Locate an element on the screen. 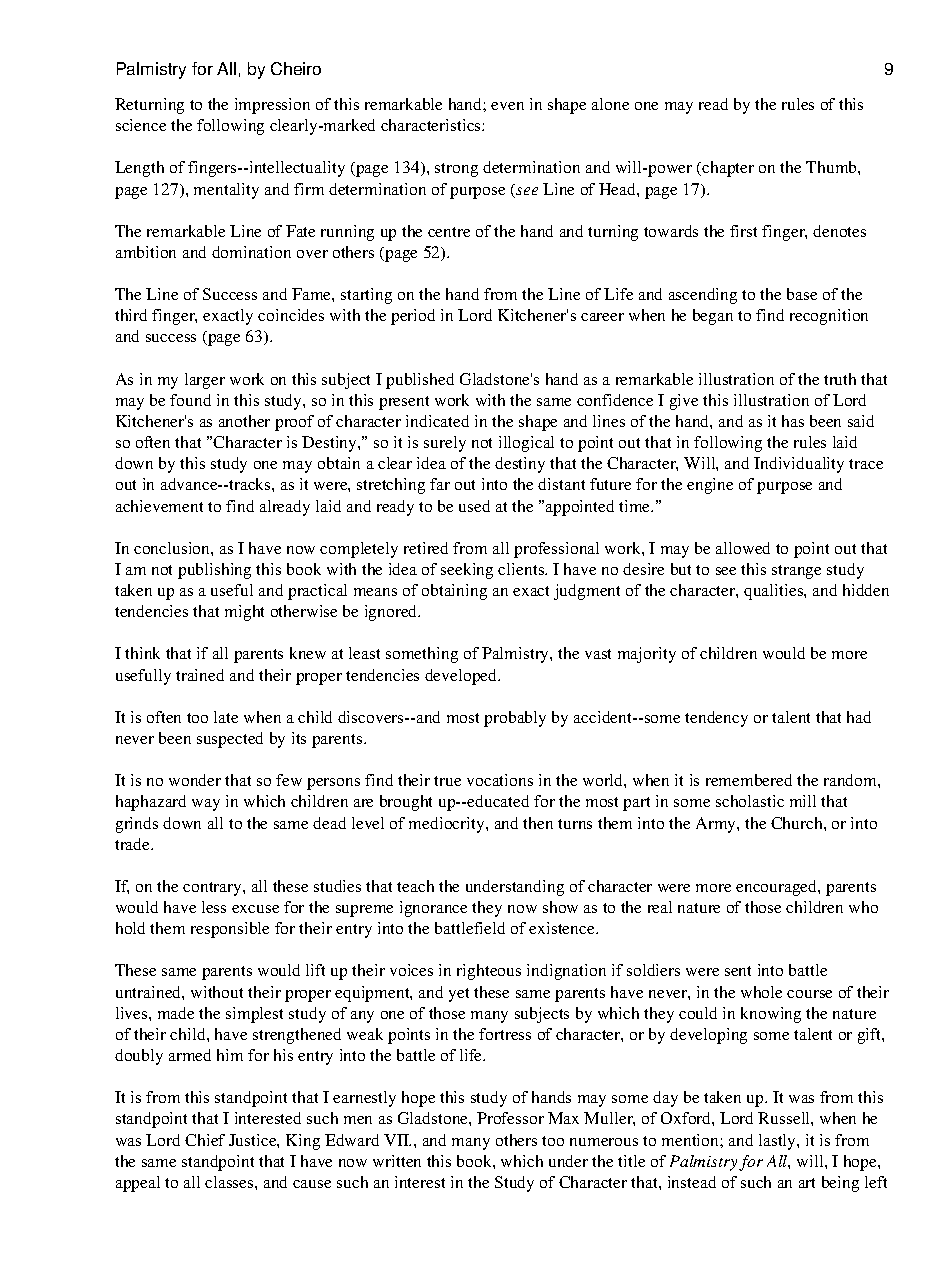  impression is located at coordinates (272, 106).
